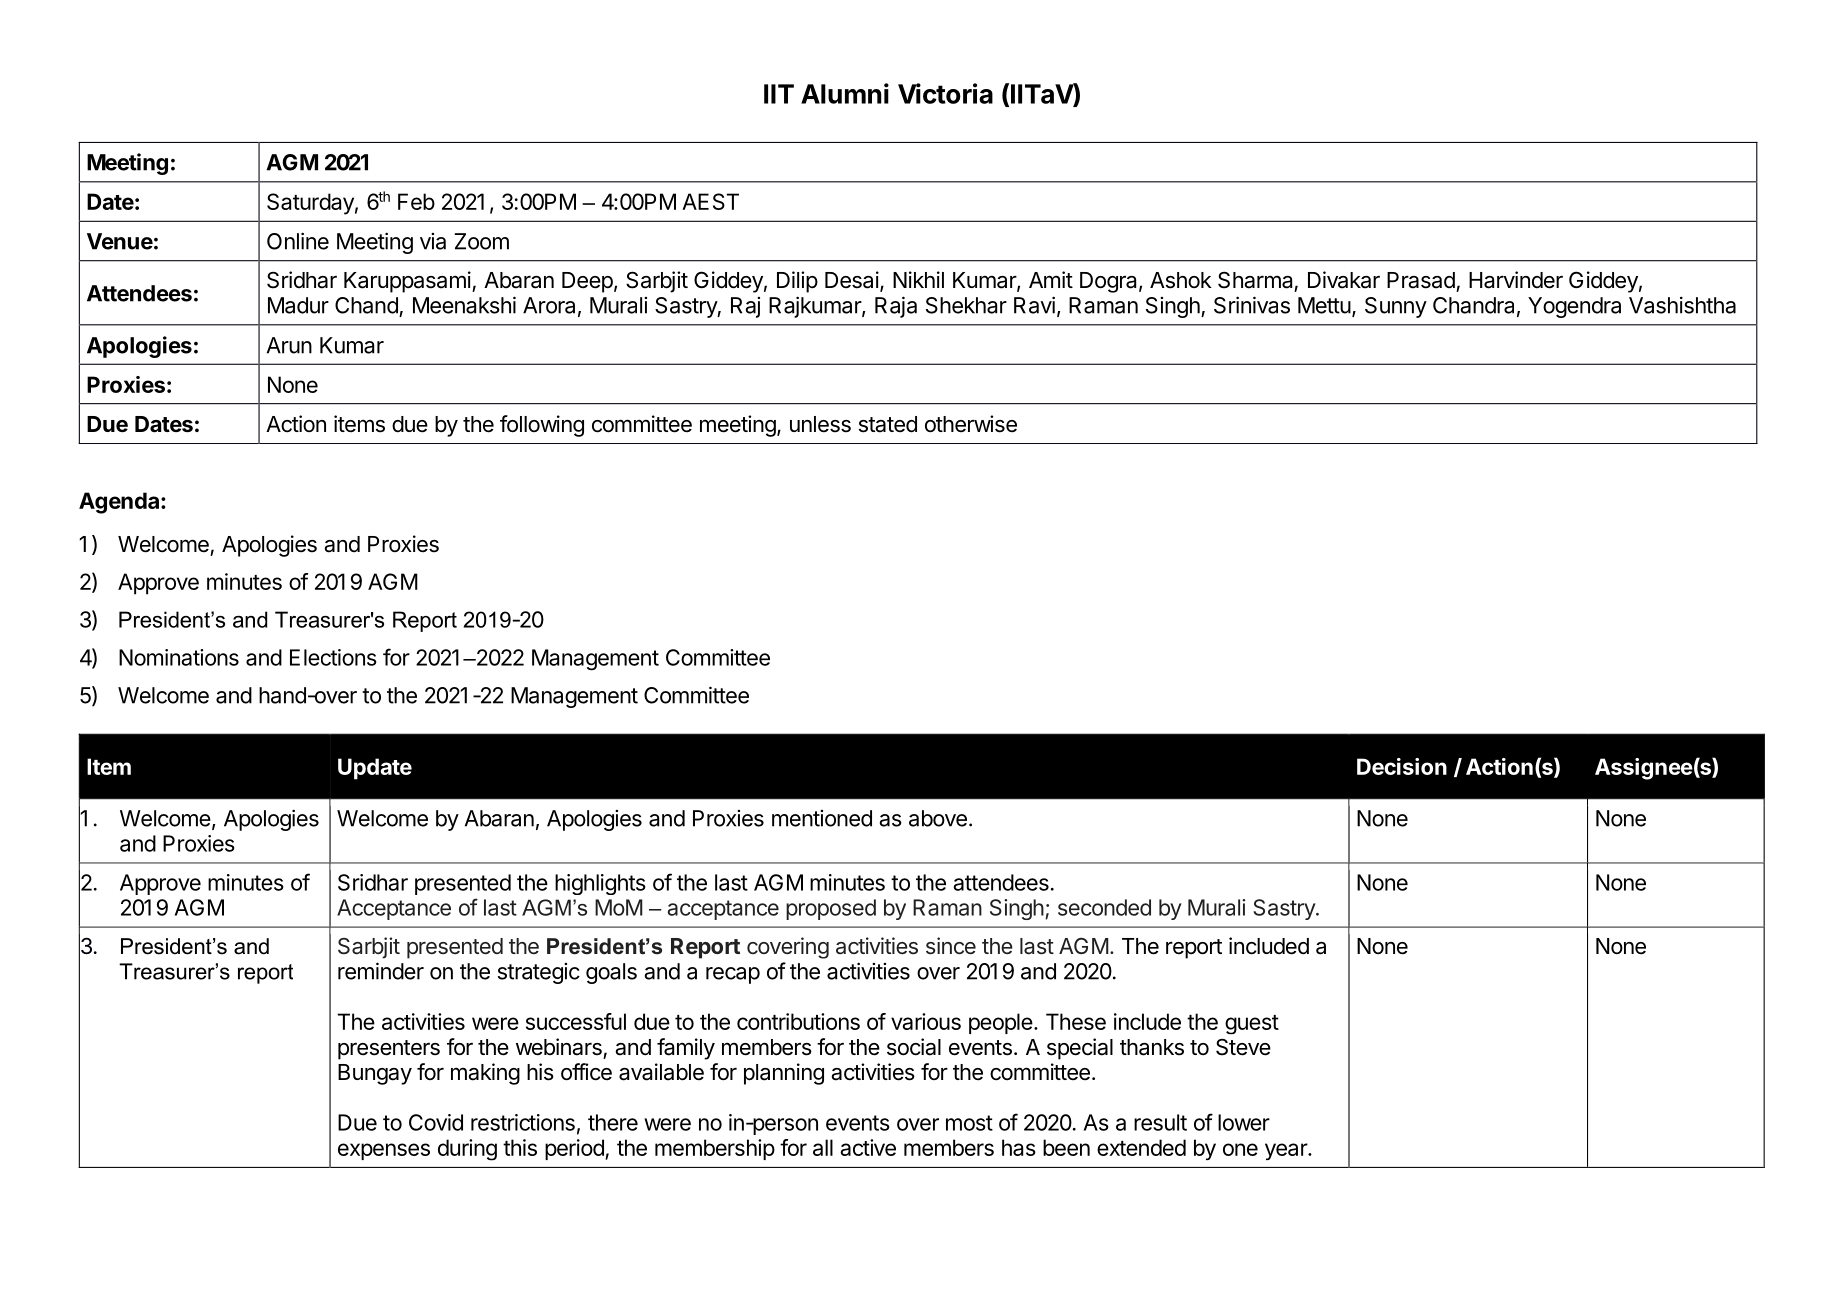 This document has height=1303, width=1843. Describe the element at coordinates (938, 818) in the document. I see `above` at that location.
